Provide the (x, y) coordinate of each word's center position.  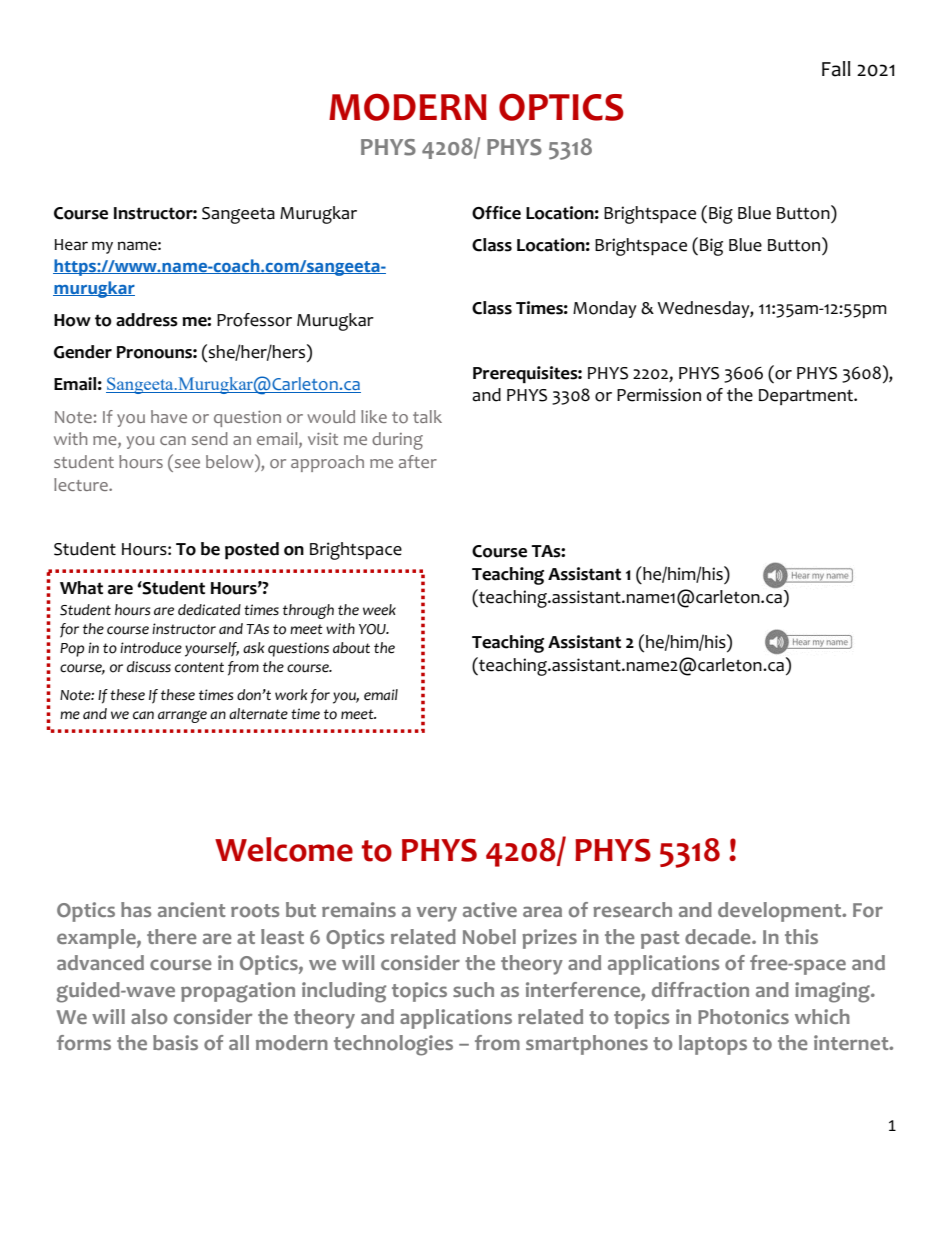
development (781, 912)
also (149, 1017)
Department (807, 397)
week (379, 610)
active (490, 909)
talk (427, 416)
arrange (182, 716)
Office (496, 213)
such (473, 989)
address (147, 320)
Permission (659, 395)
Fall (836, 69)
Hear (71, 245)
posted (252, 551)
